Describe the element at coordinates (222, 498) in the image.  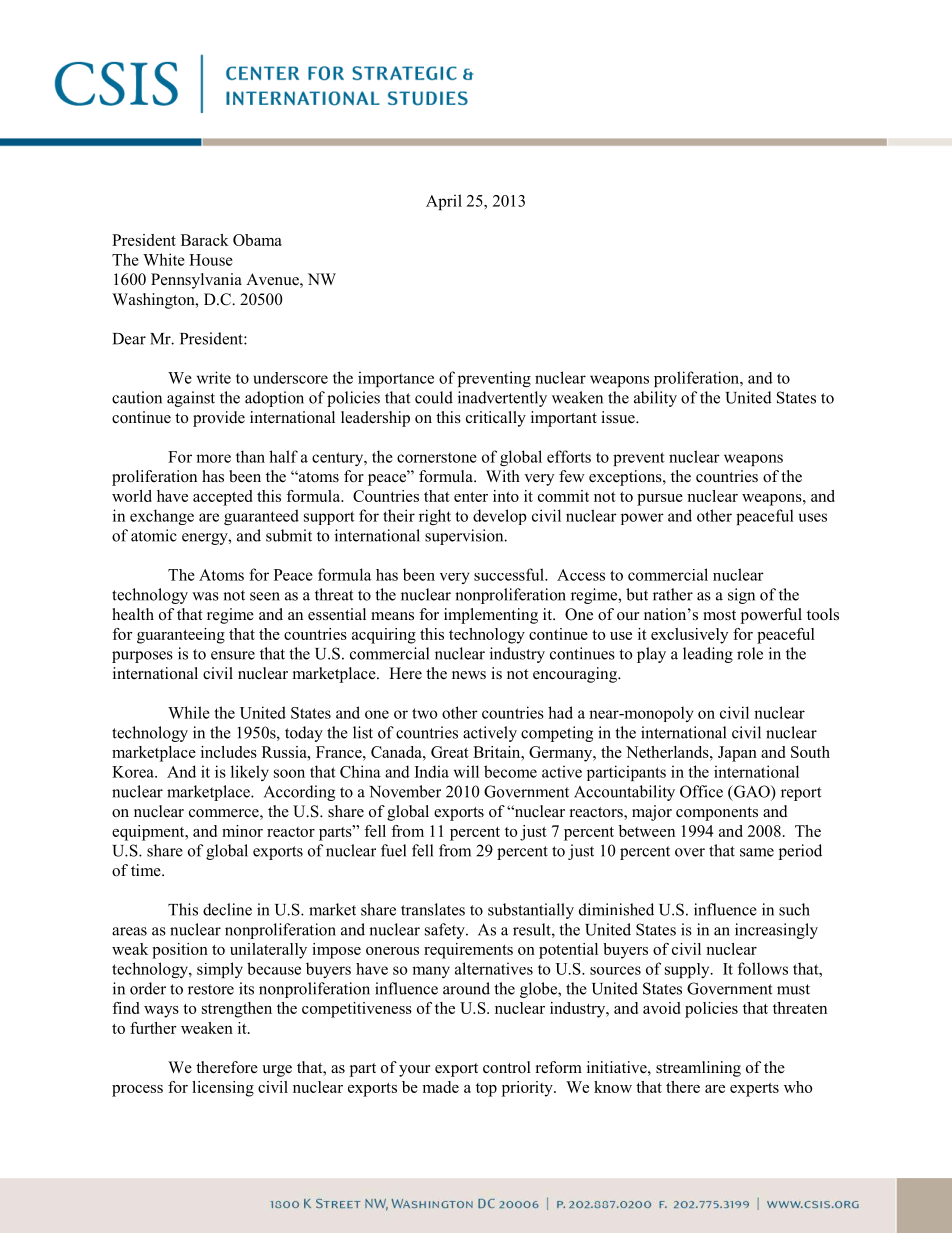
I see `accepted` at that location.
